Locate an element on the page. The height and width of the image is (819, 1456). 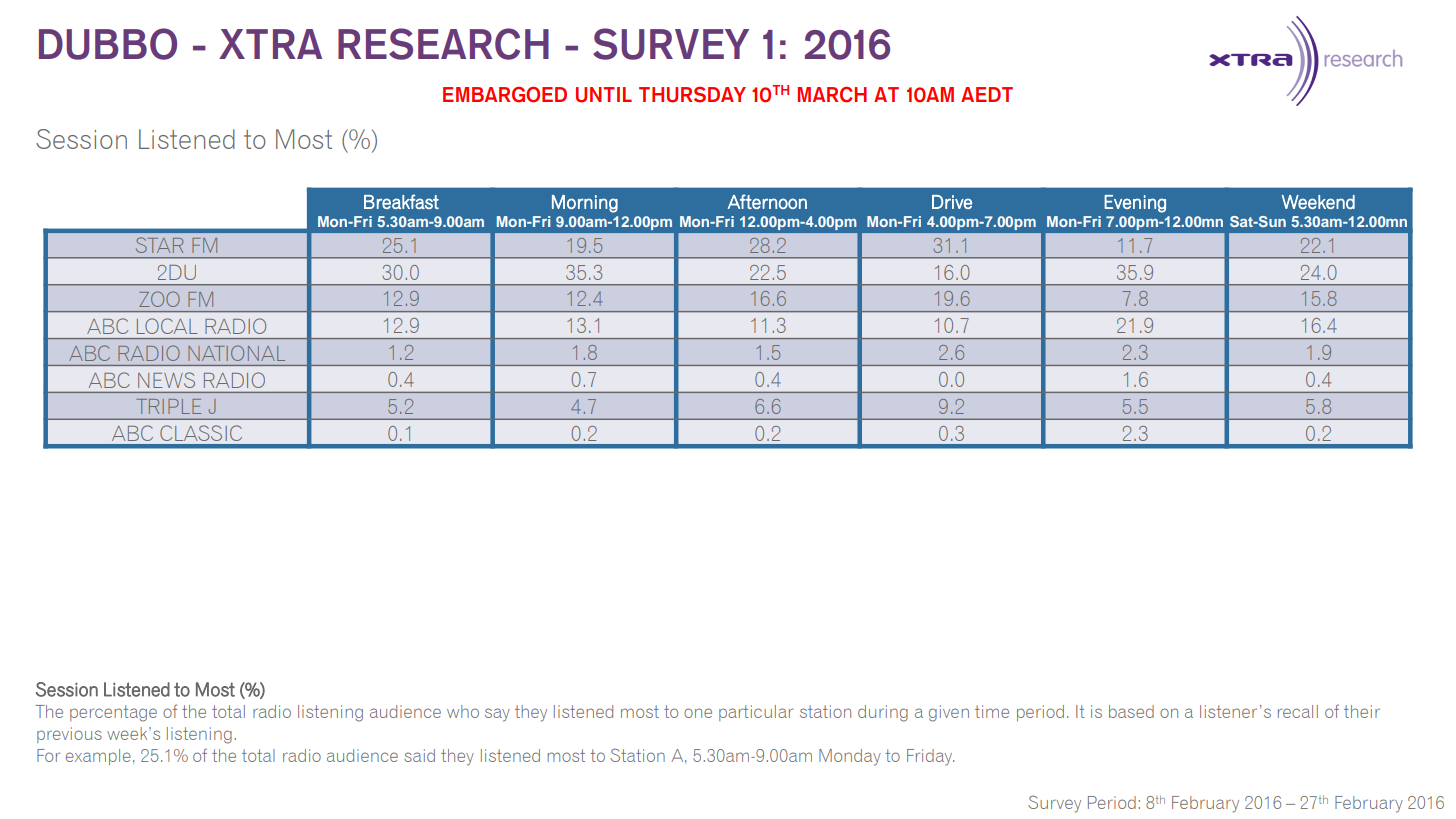
AEDT is located at coordinates (987, 94).
